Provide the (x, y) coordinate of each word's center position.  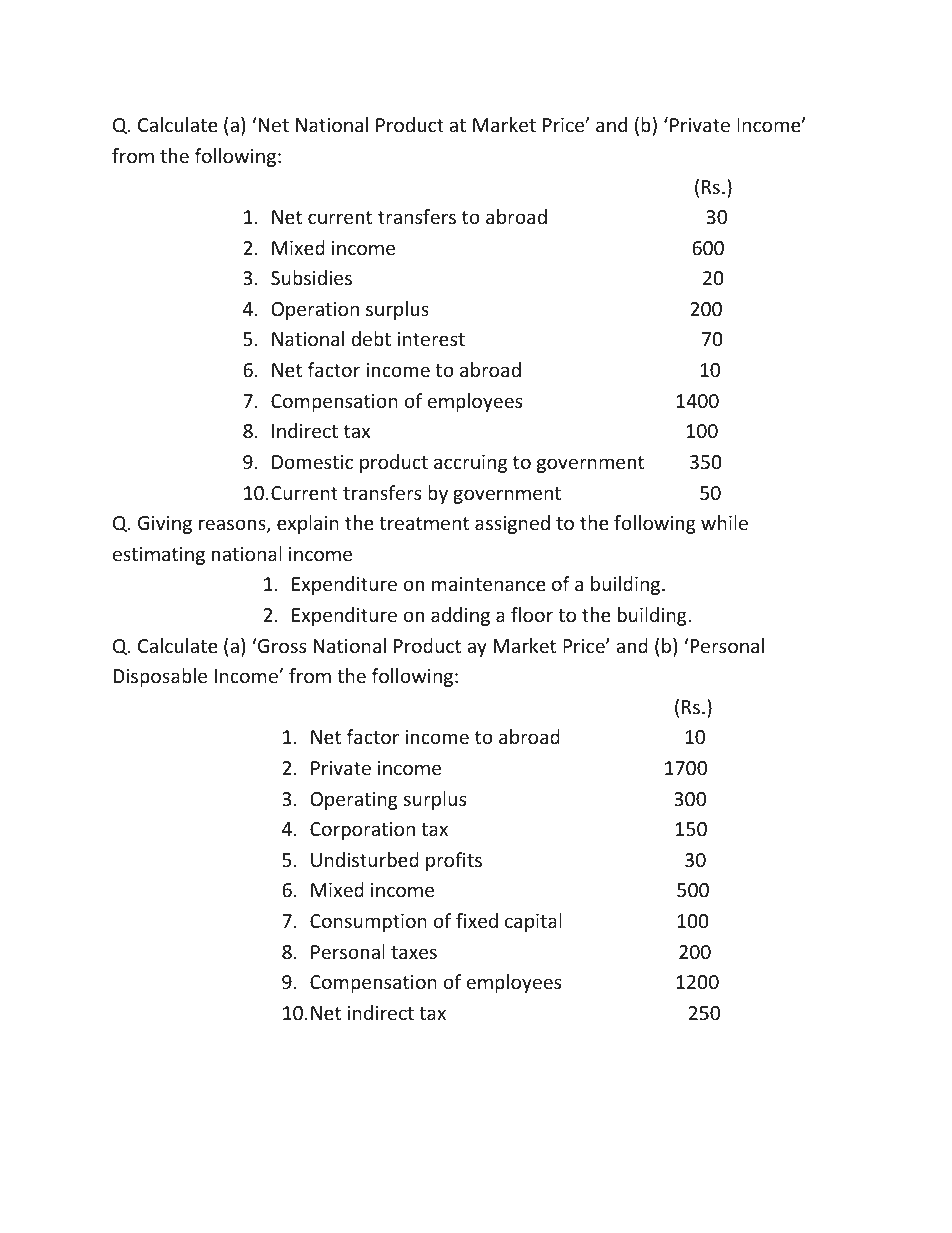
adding (460, 616)
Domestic (312, 462)
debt (371, 338)
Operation (315, 311)
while (724, 522)
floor (532, 614)
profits (454, 861)
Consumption (368, 923)
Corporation (362, 831)
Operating (354, 801)
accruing (470, 464)
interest (431, 339)
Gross (281, 645)
